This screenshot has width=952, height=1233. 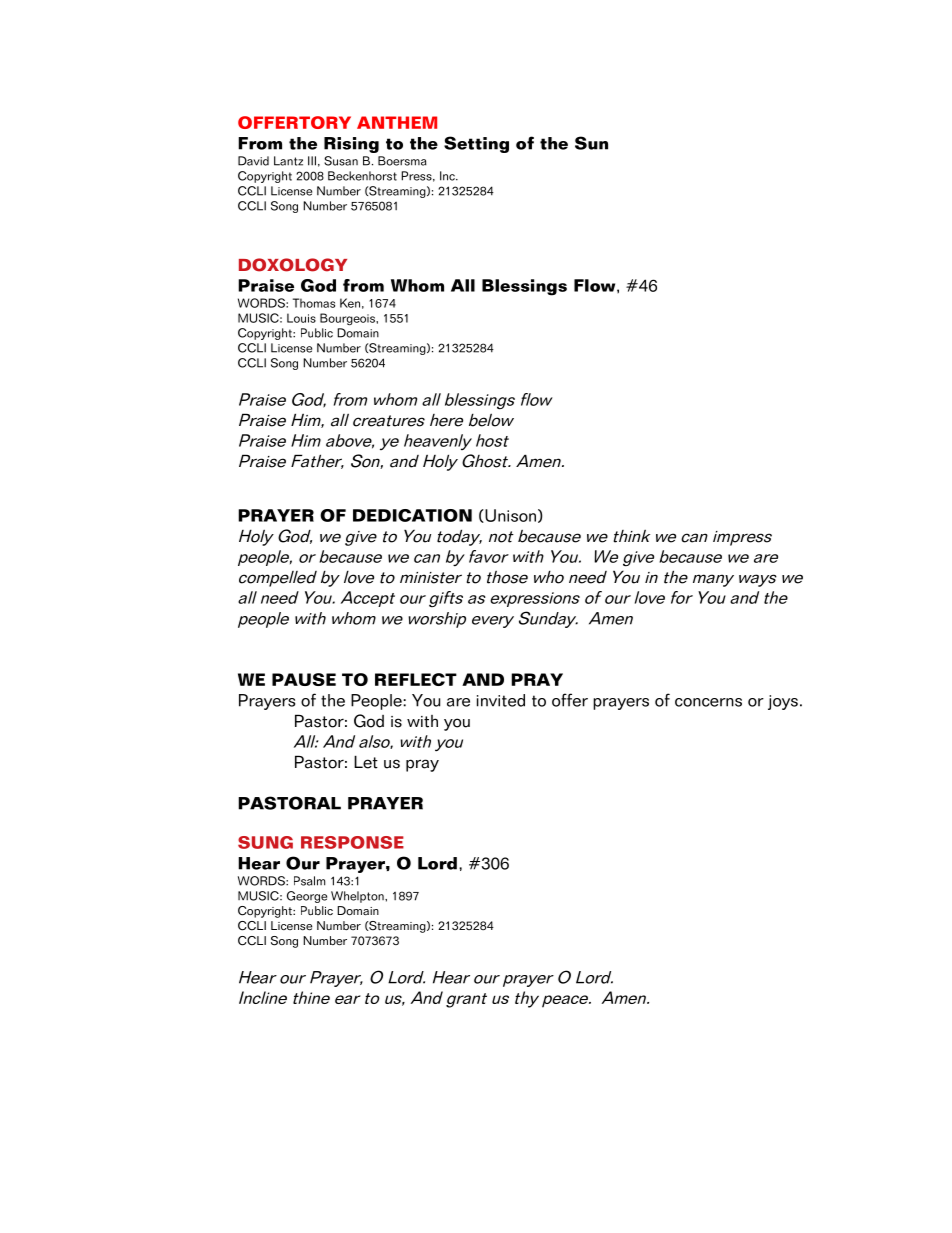 What do you see at coordinates (476, 144) in the screenshot?
I see `Setting` at bounding box center [476, 144].
